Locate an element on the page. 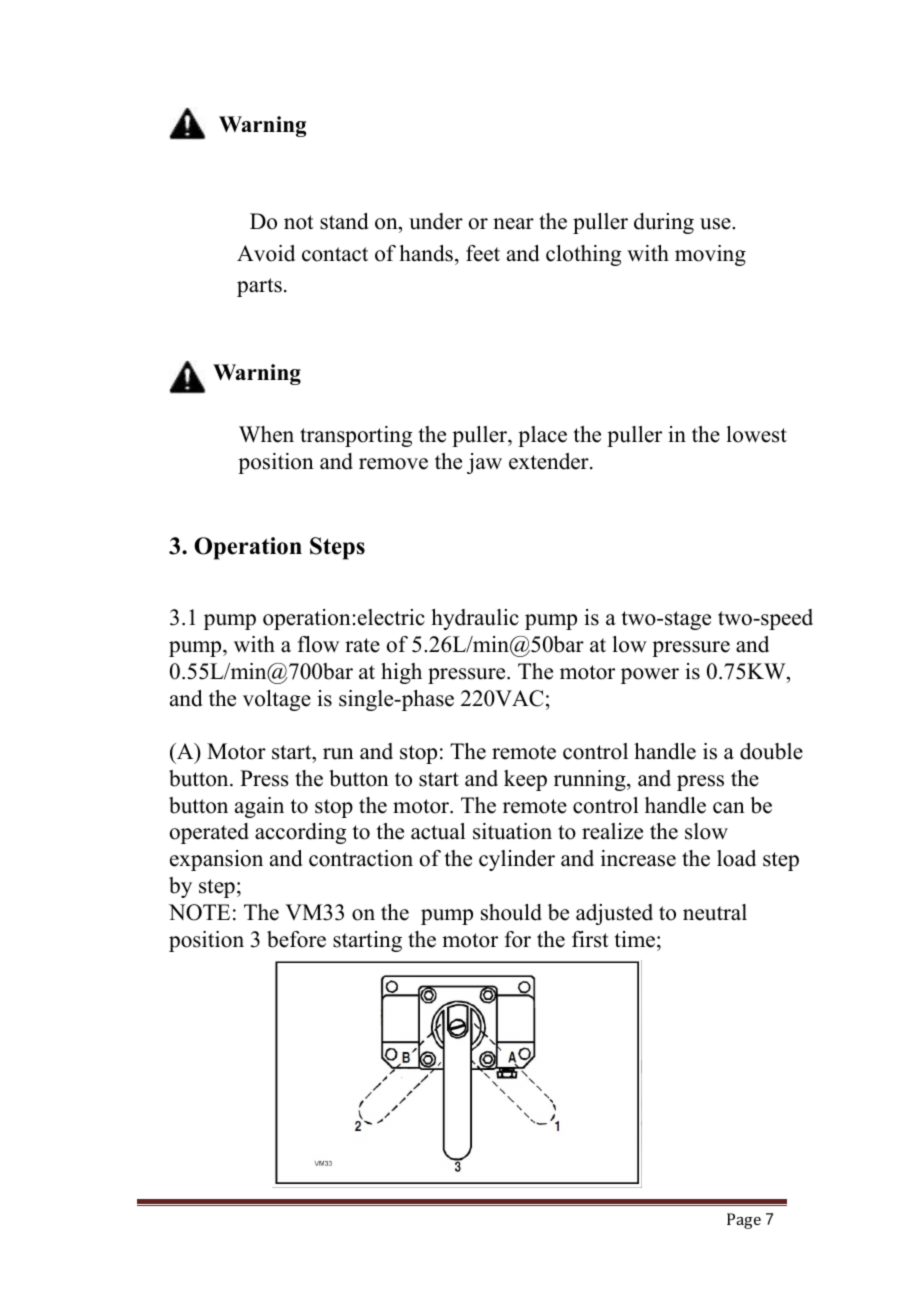 The height and width of the document is (1308, 924). feet is located at coordinates (483, 253).
